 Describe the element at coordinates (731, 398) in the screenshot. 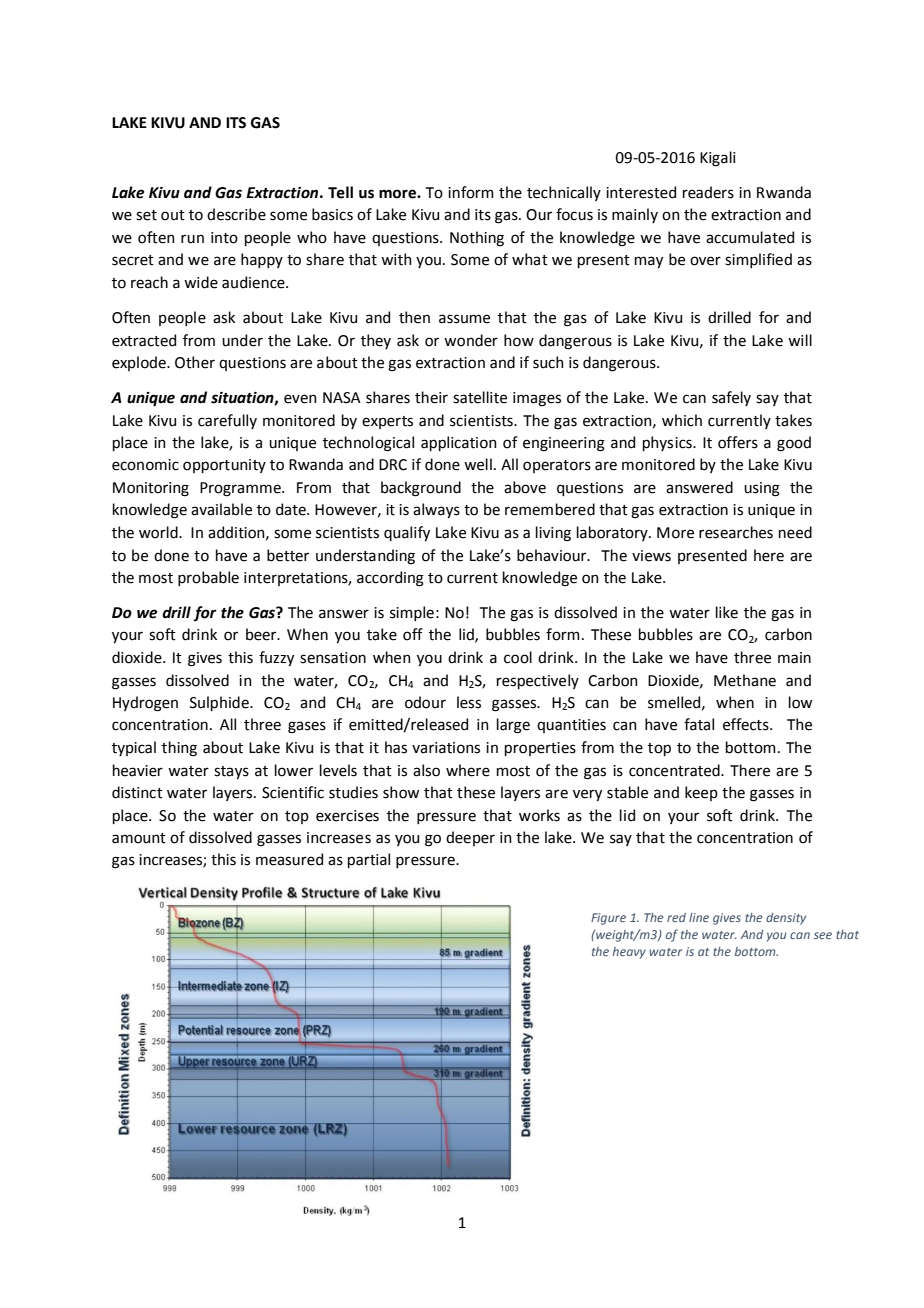

I see `safely` at that location.
